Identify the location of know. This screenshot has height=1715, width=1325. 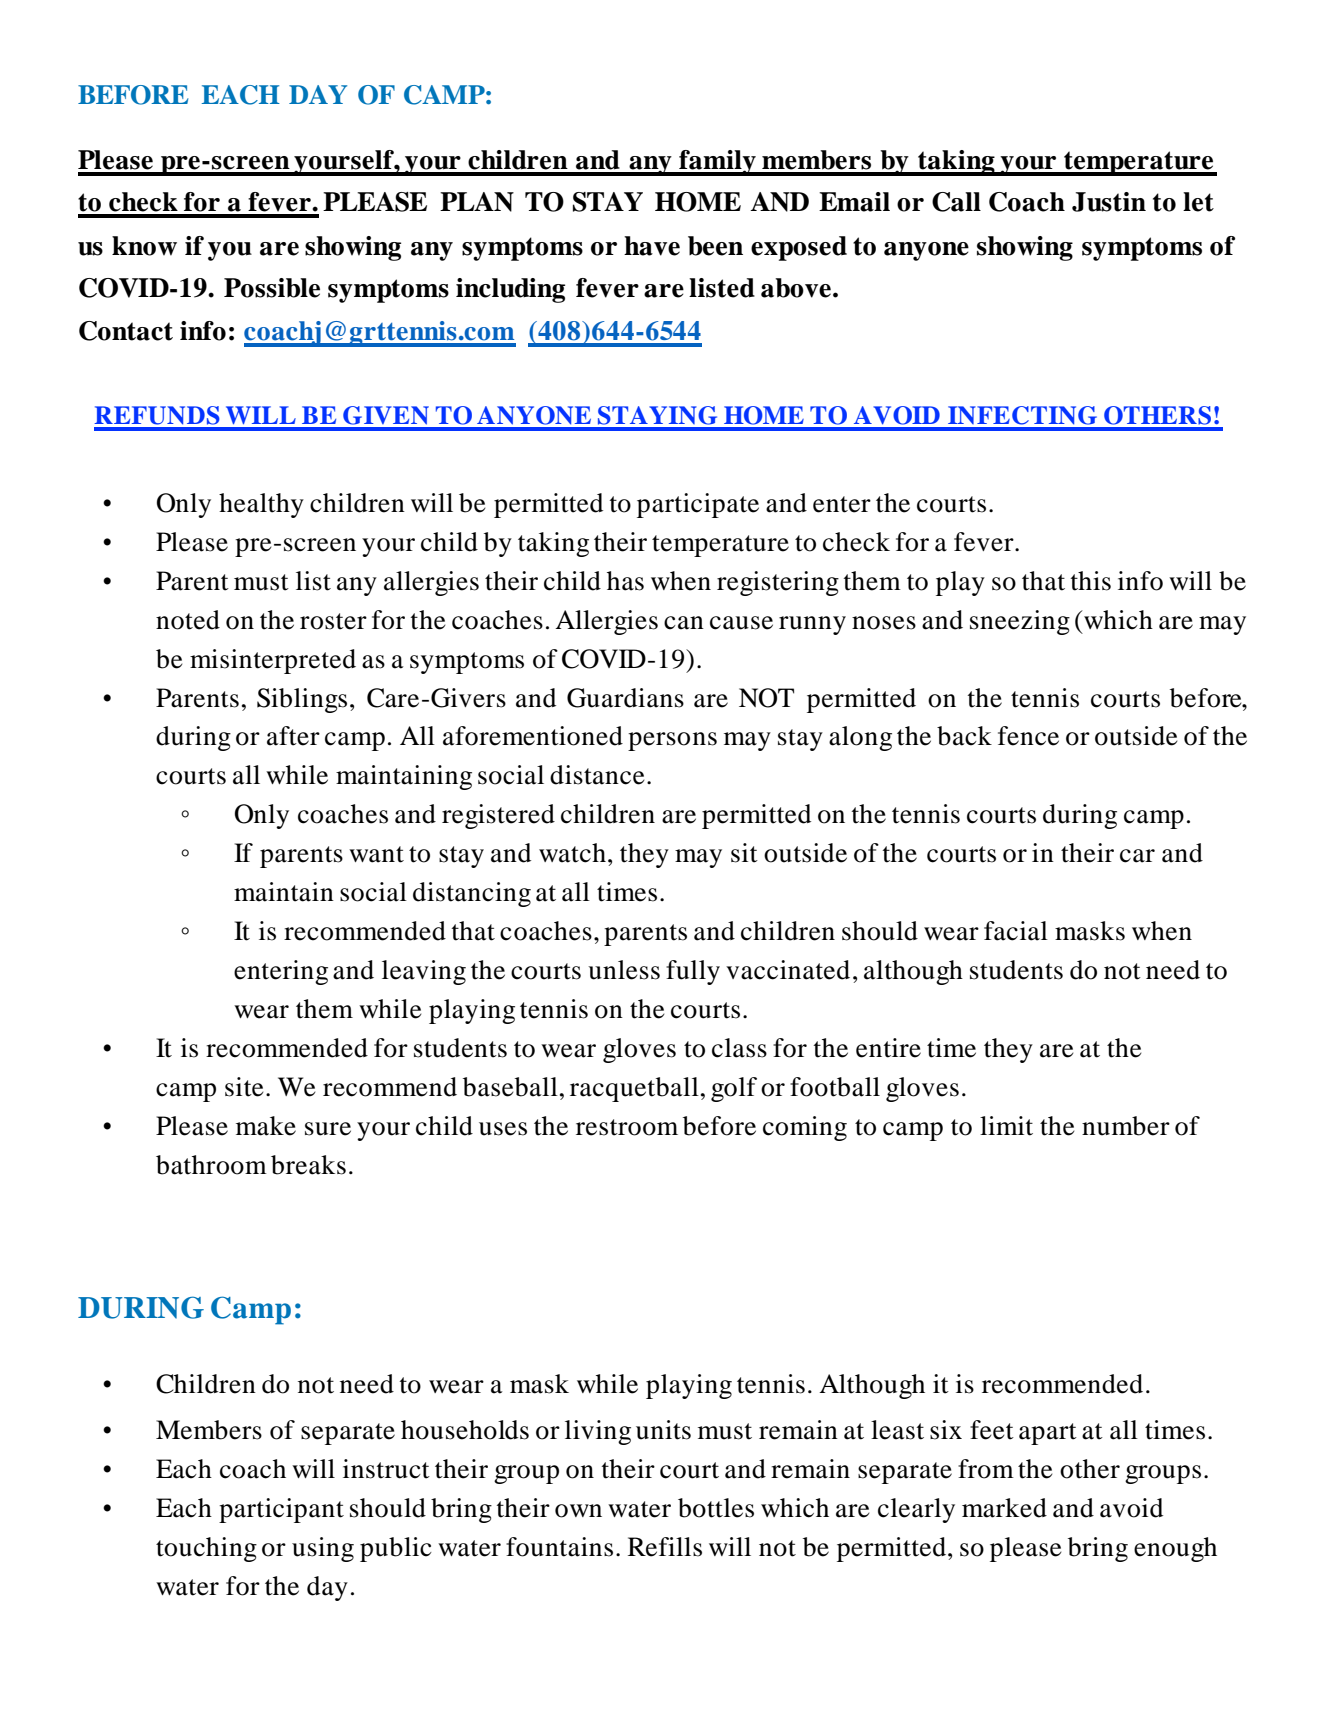
(144, 246).
